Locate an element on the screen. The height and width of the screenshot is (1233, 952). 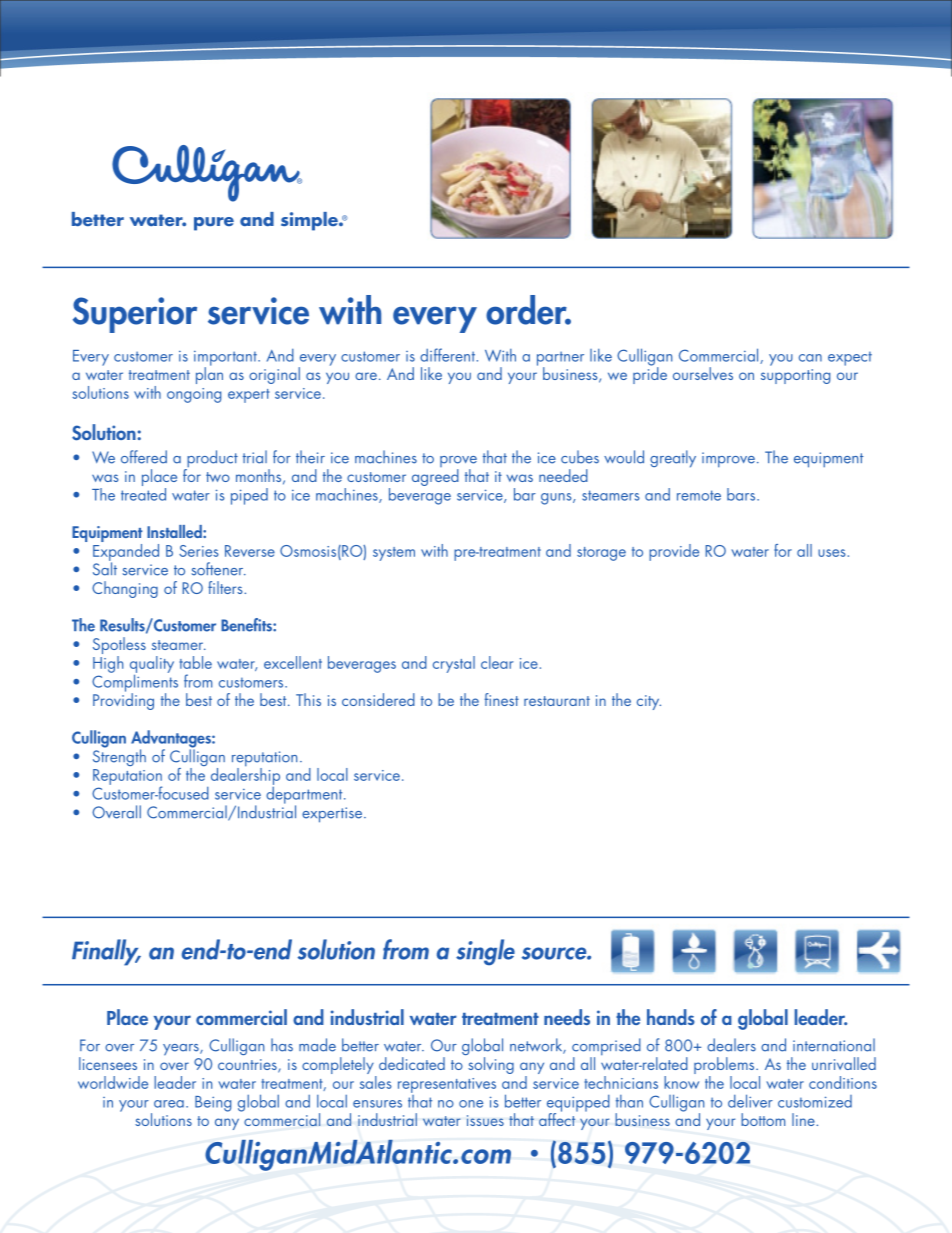
one is located at coordinates (471, 1104).
